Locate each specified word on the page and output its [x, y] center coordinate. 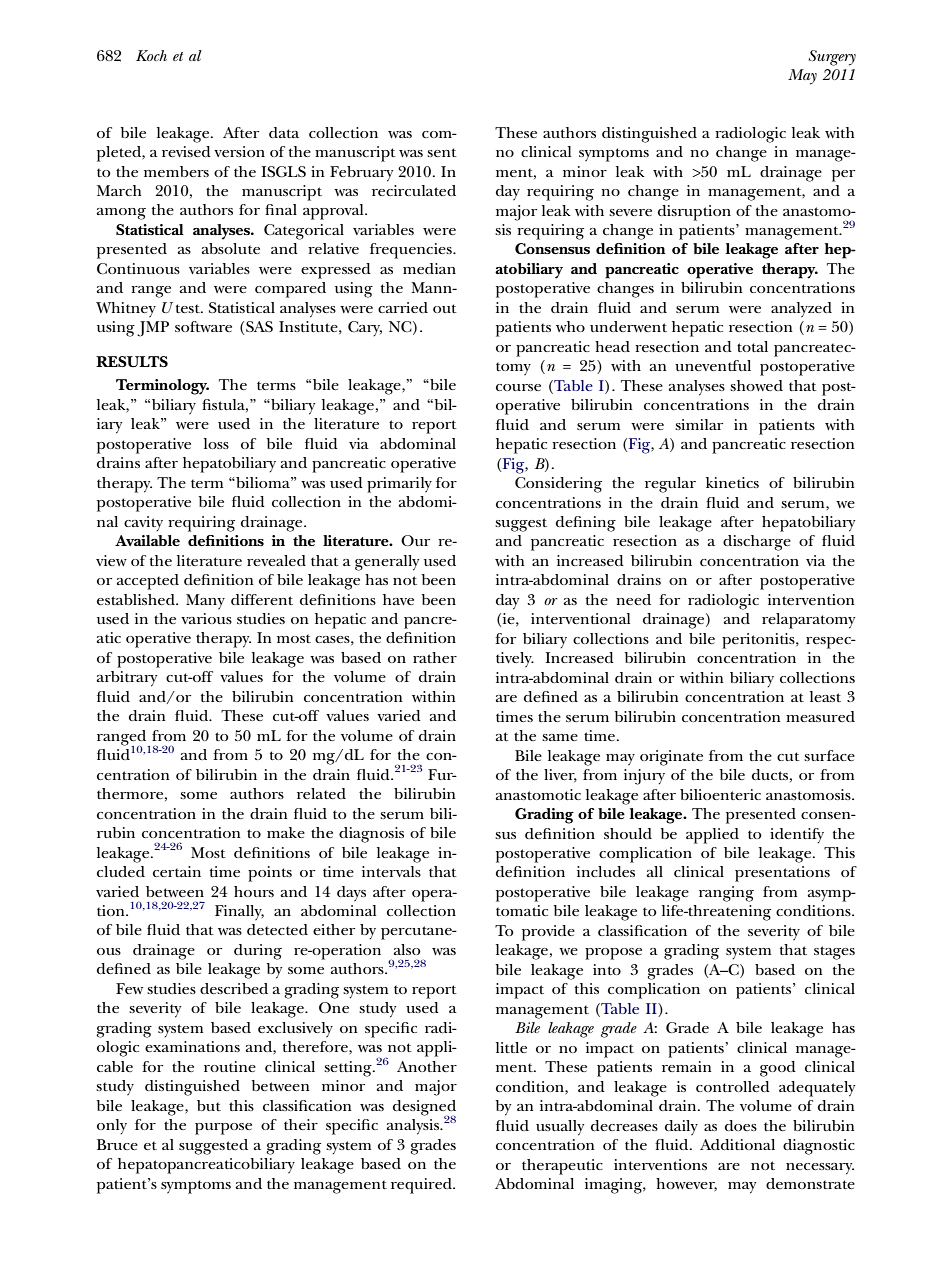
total [752, 346]
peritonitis [759, 641]
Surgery [832, 58]
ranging [726, 894]
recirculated [414, 190]
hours [254, 891]
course [518, 387]
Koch [151, 55]
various [206, 618]
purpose [223, 1129]
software [203, 326]
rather [435, 657]
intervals [391, 871]
